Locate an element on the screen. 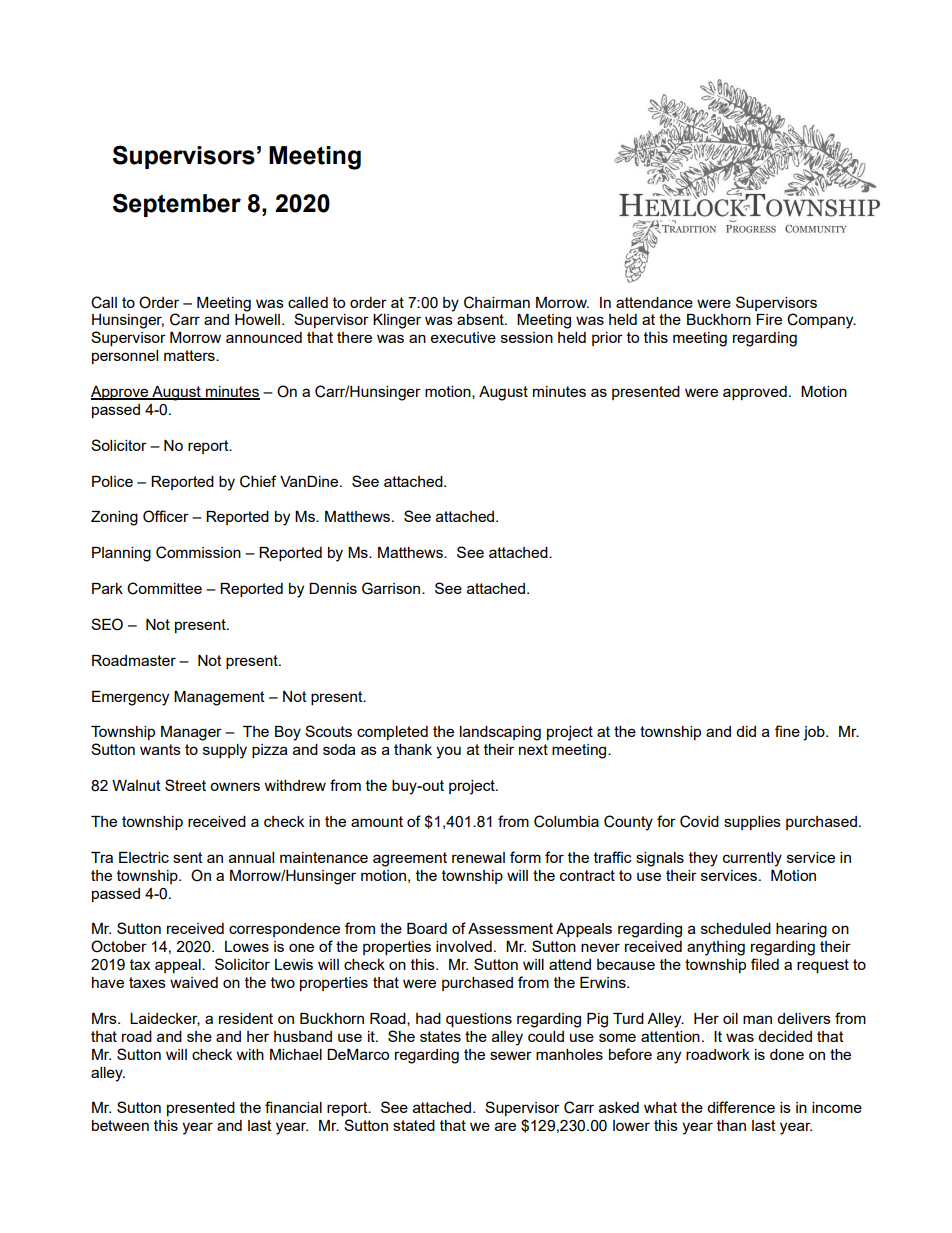 This screenshot has height=1233, width=952. Officer is located at coordinates (166, 516).
